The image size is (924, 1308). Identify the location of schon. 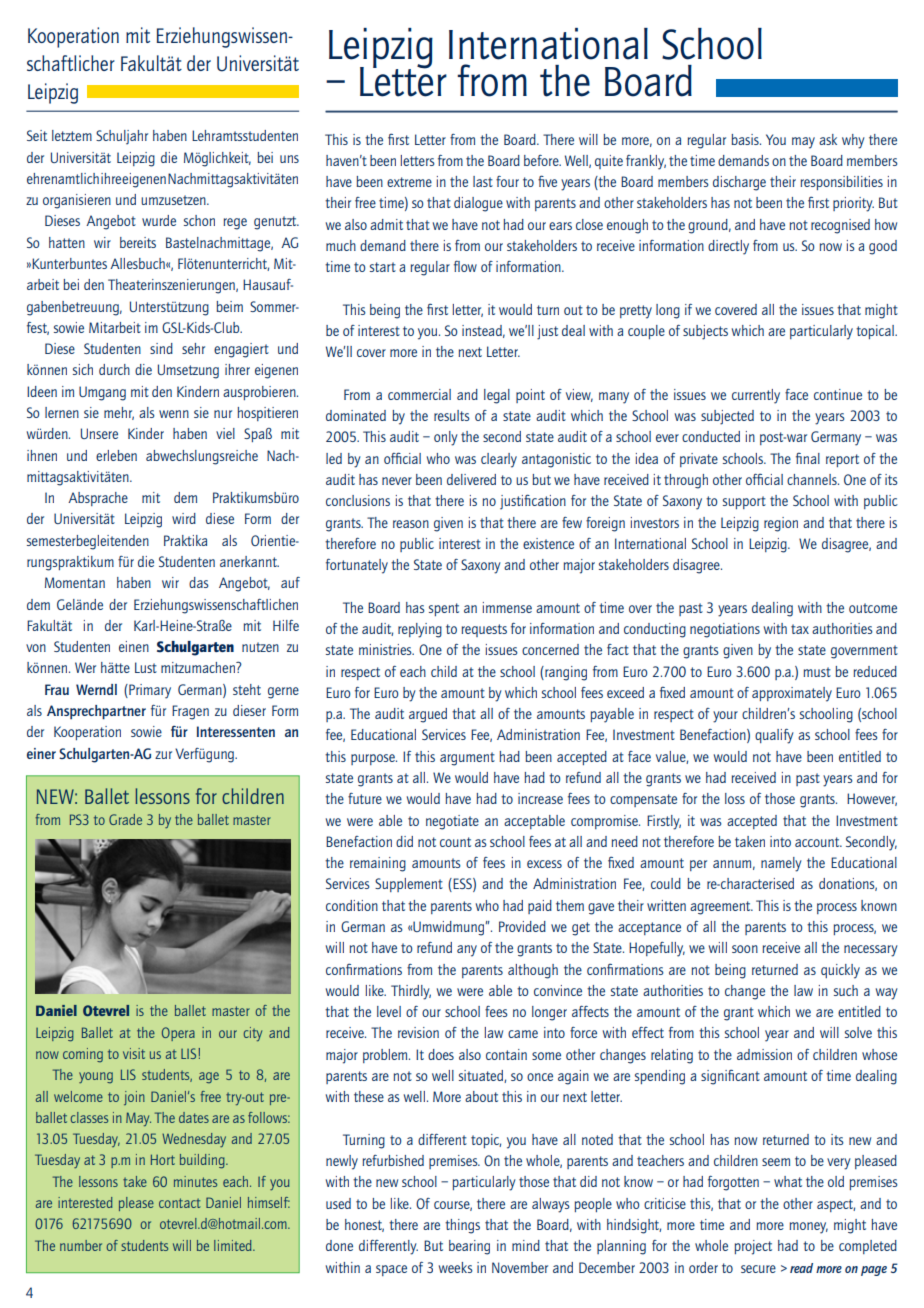
(199, 220).
